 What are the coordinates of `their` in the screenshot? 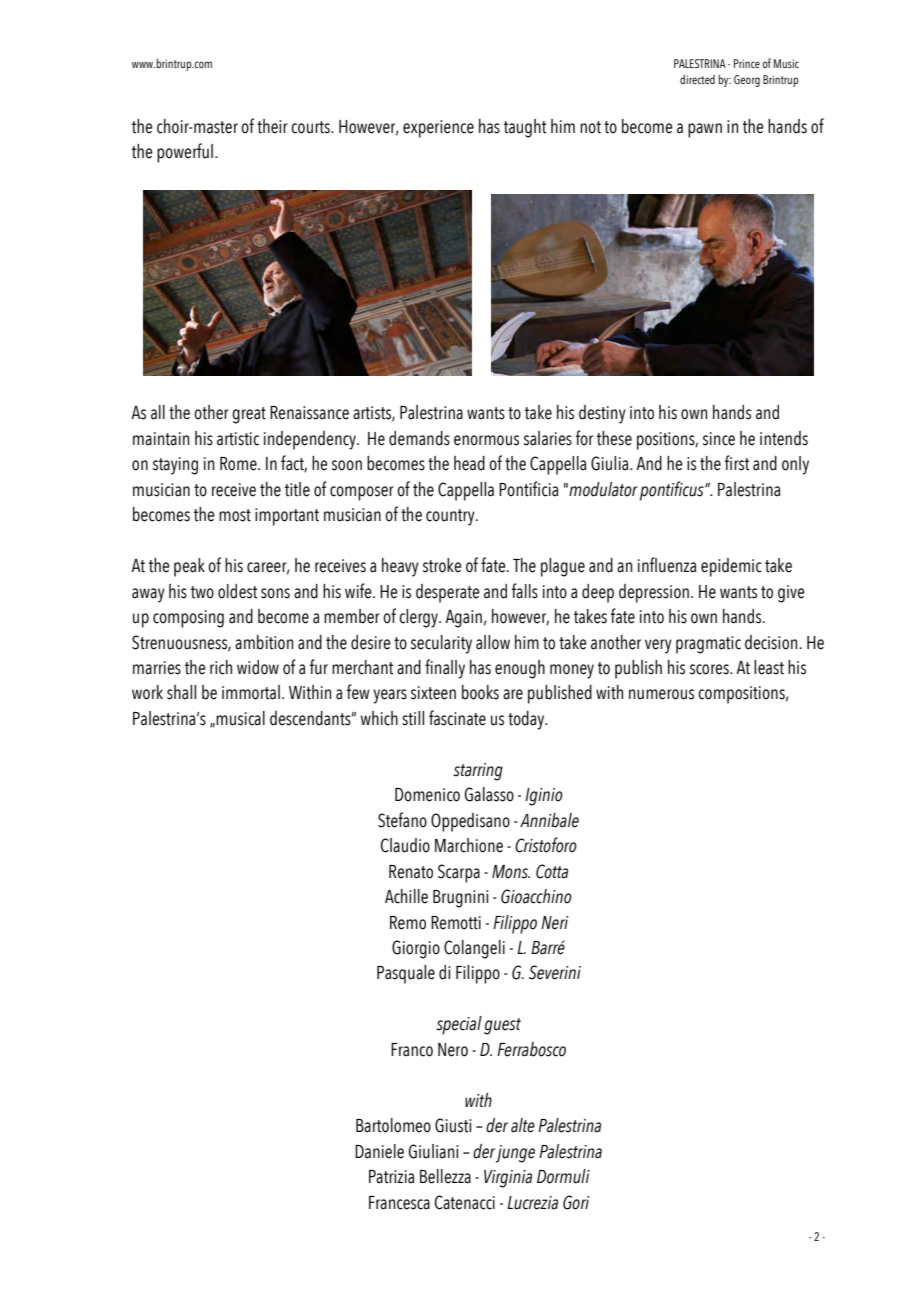 It's located at (272, 126).
